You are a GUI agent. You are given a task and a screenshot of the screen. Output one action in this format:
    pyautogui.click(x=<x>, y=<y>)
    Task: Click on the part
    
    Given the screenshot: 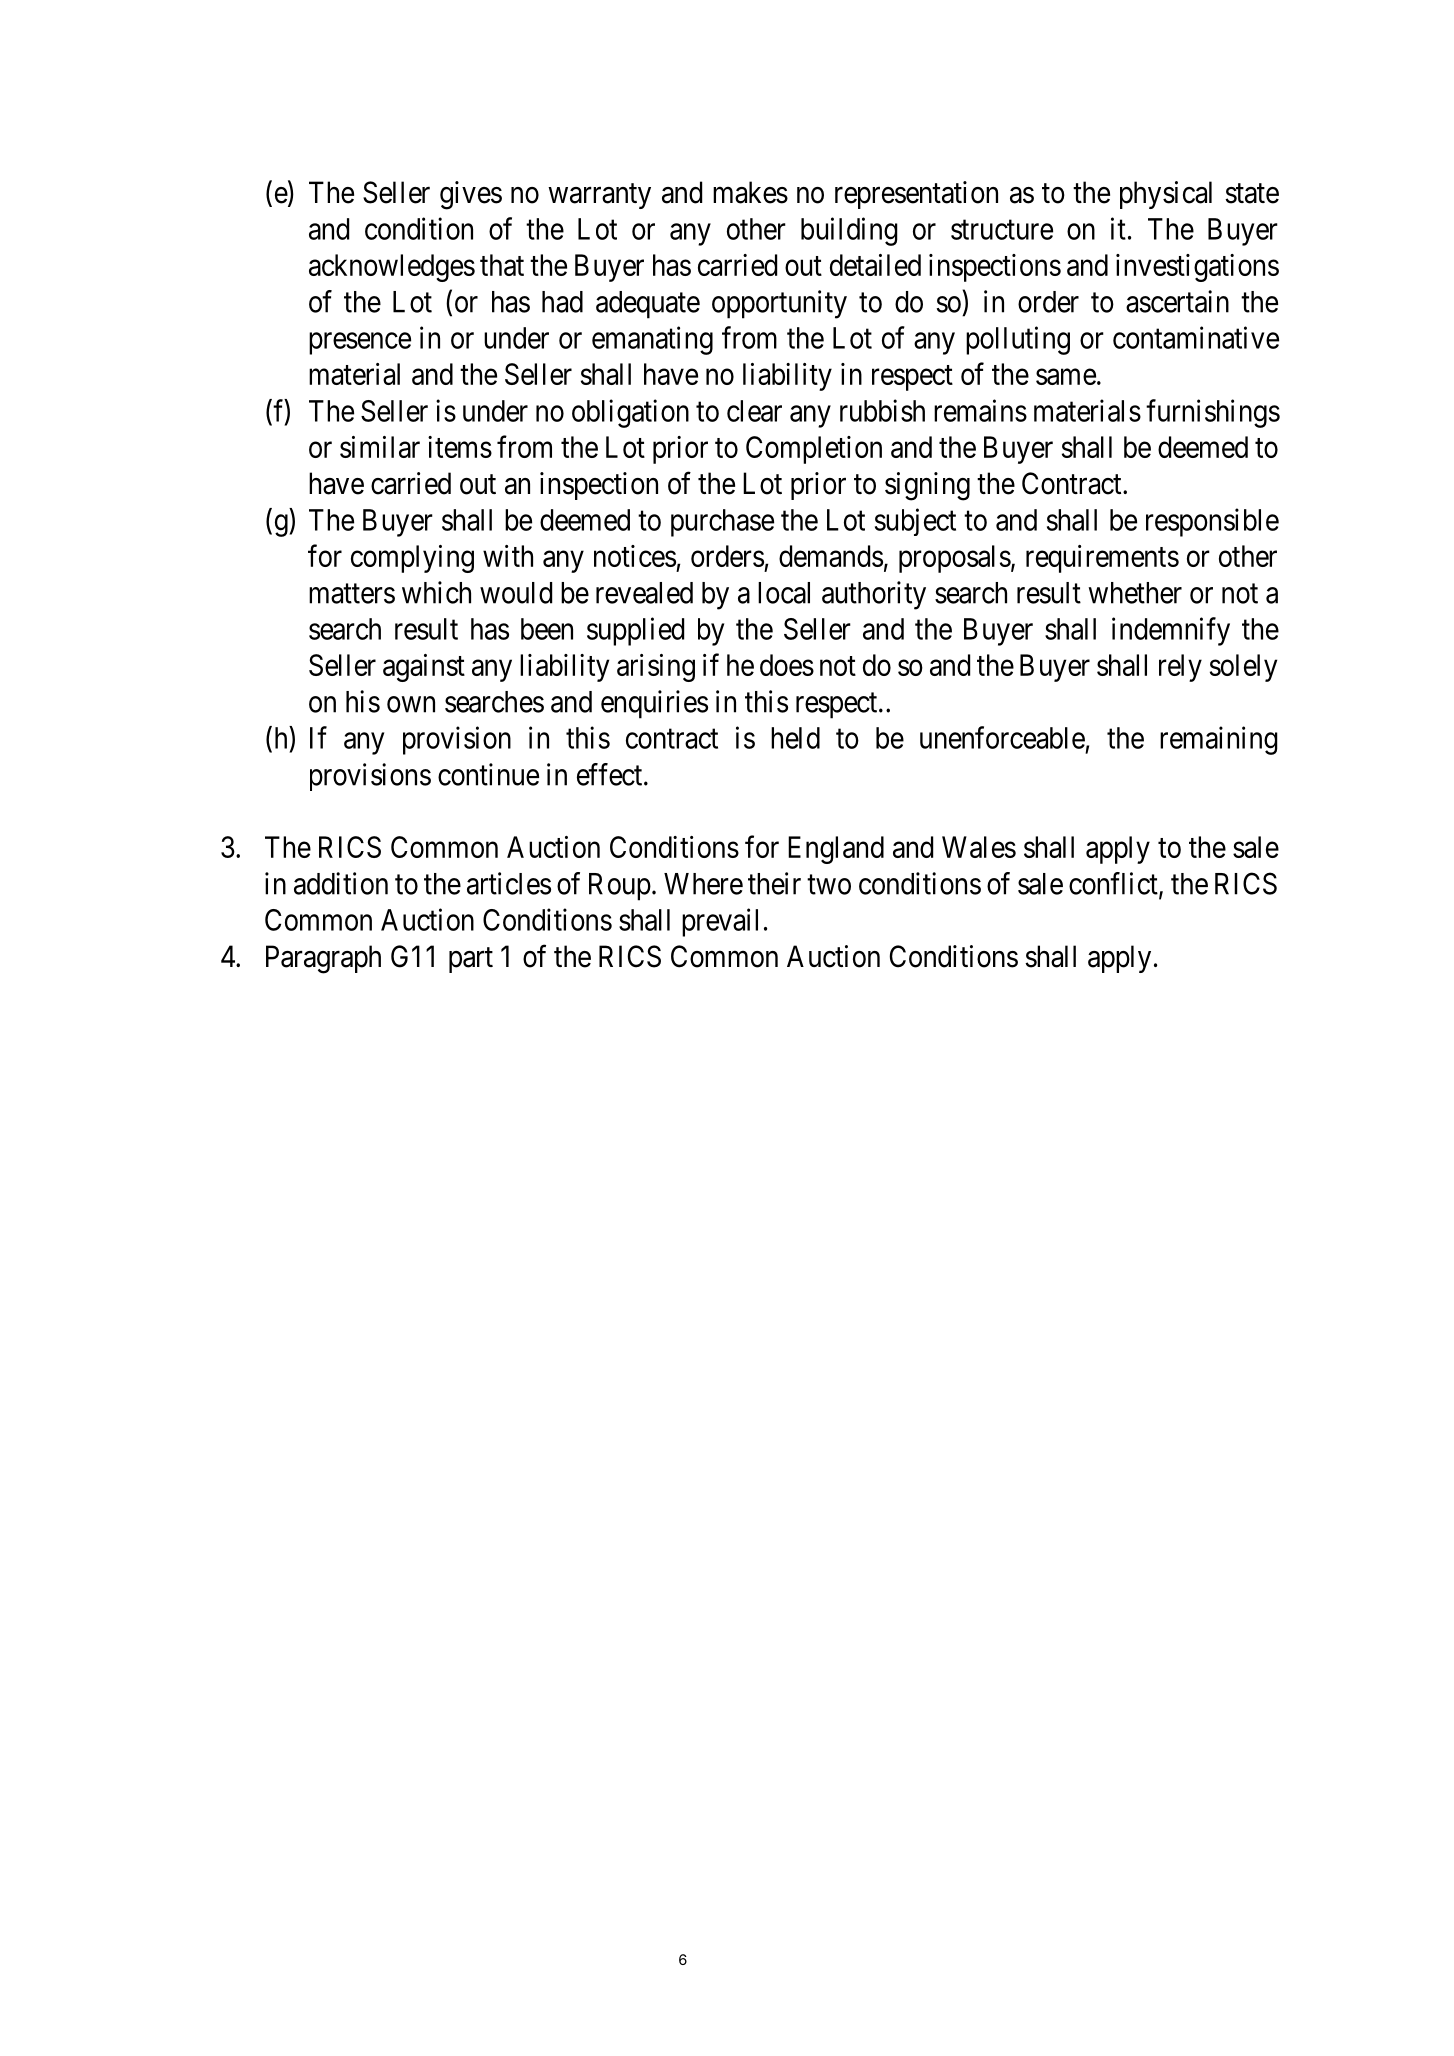 What is the action you would take?
    pyautogui.click(x=471, y=960)
